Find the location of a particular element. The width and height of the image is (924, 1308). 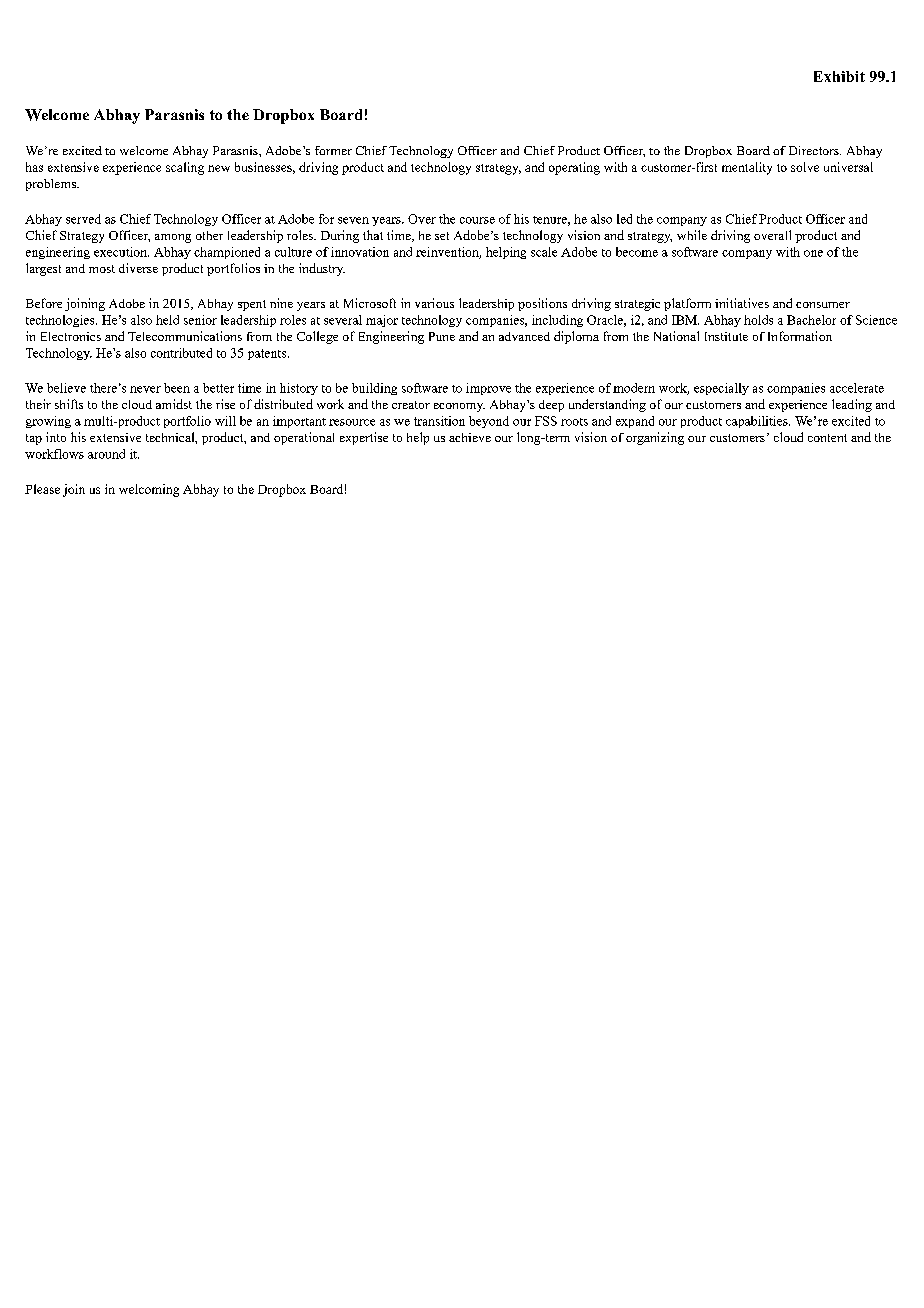

mentality is located at coordinates (747, 168).
